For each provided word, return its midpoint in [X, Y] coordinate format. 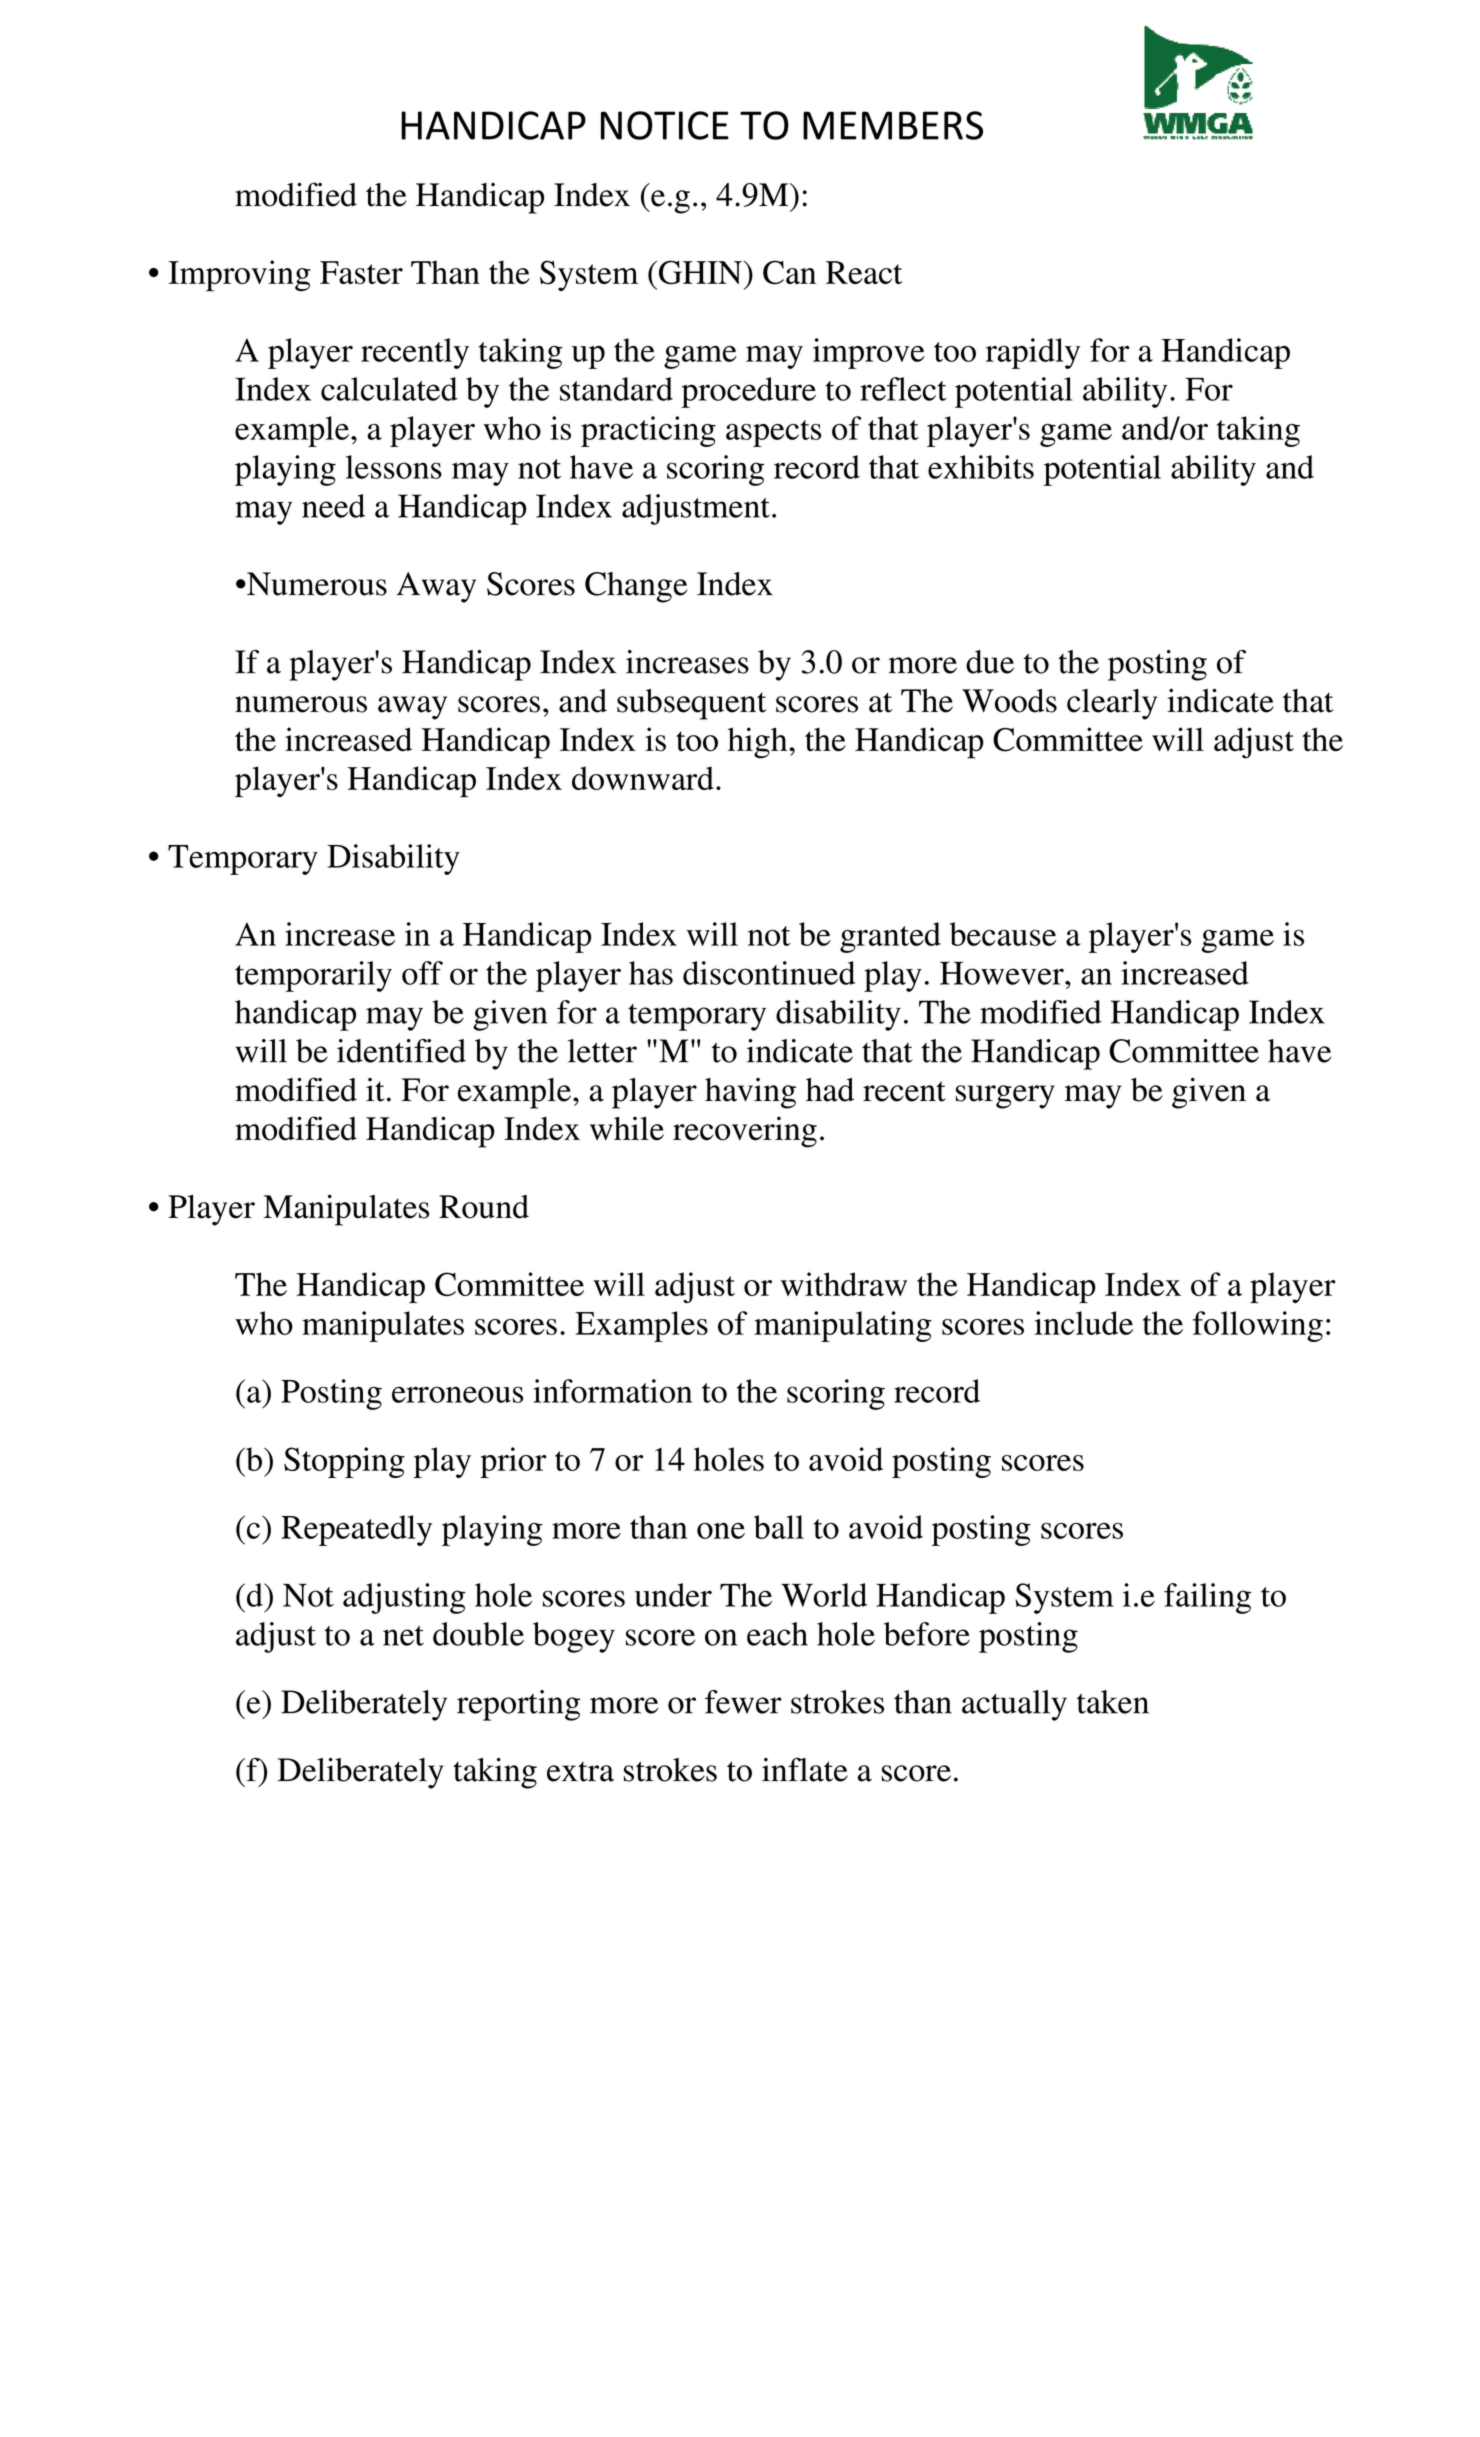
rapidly [1033, 353]
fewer [743, 1702]
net [403, 1636]
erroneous [457, 1394]
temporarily [313, 976]
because [1003, 934]
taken [1113, 1702]
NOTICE [665, 125]
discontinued [769, 973]
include [1083, 1323]
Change [636, 587]
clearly [1112, 704]
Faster [361, 272]
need [333, 506]
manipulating [843, 1326]
